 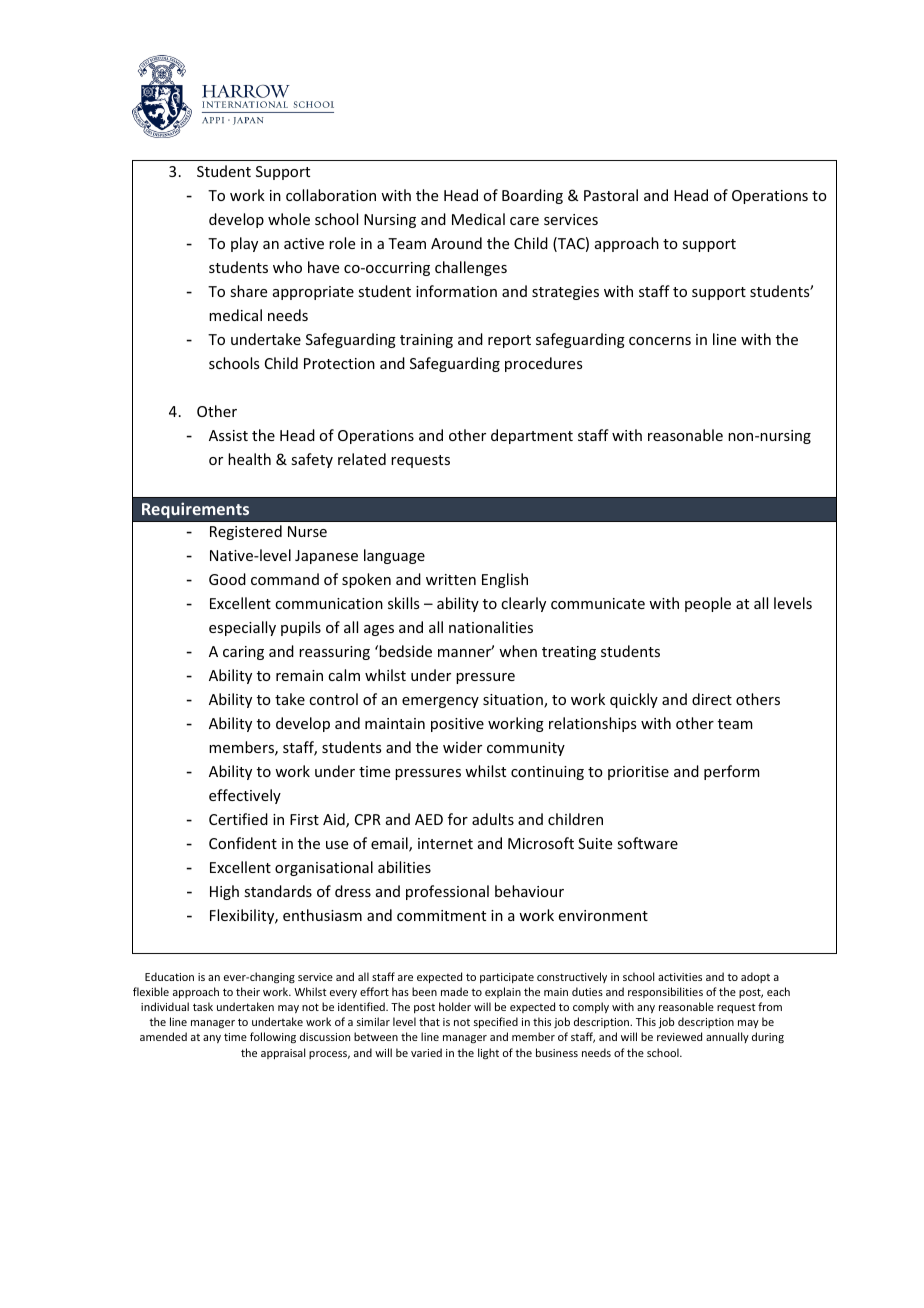 What do you see at coordinates (647, 843) in the screenshot?
I see `software` at bounding box center [647, 843].
